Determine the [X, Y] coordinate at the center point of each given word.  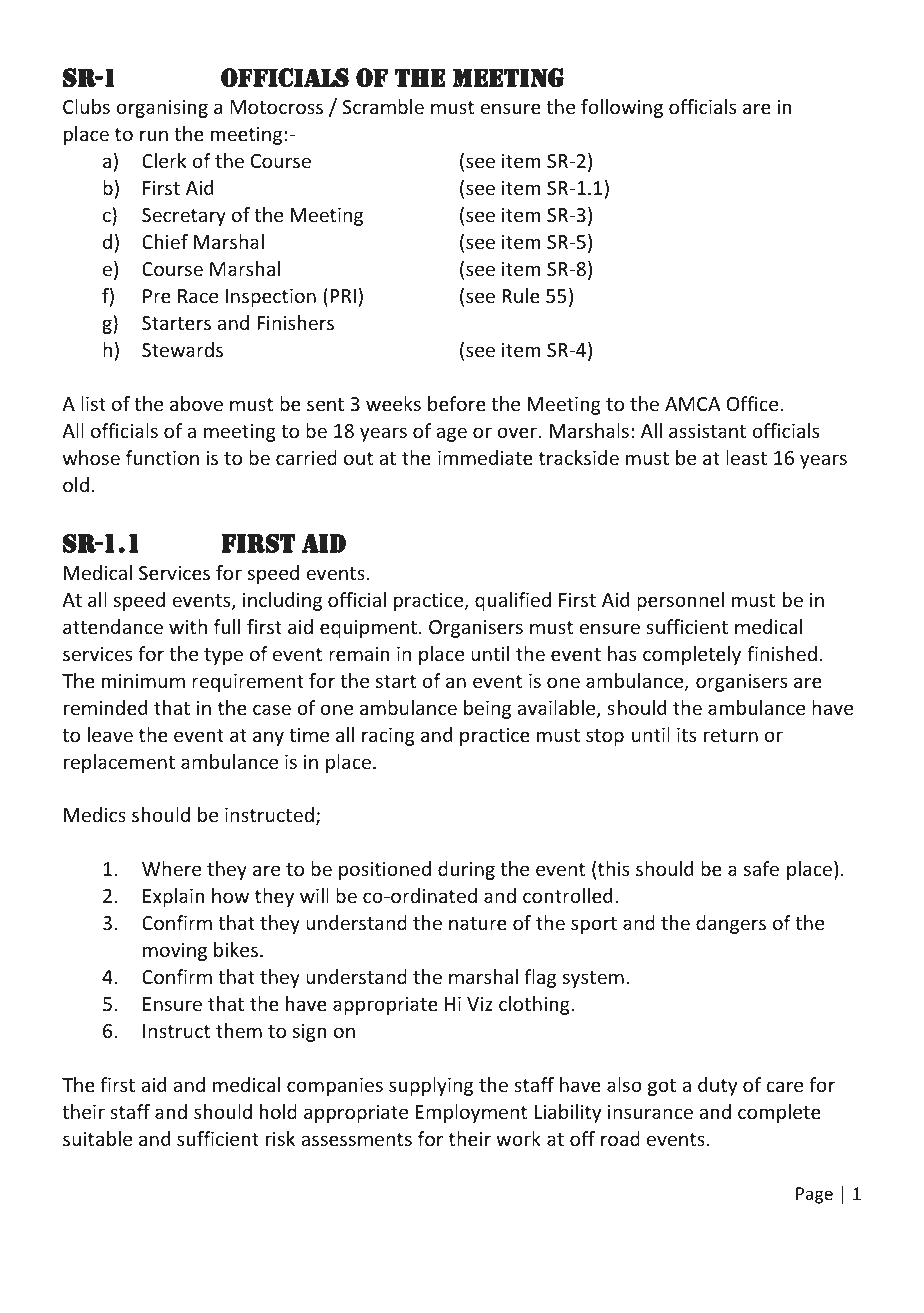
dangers [731, 924]
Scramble [383, 106]
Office [754, 403]
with [188, 626]
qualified [513, 601]
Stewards [182, 349]
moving [175, 951]
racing [388, 736]
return [731, 735]
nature [478, 923]
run [154, 135]
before [457, 403]
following [622, 108]
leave [110, 734]
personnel [680, 601]
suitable [97, 1138]
